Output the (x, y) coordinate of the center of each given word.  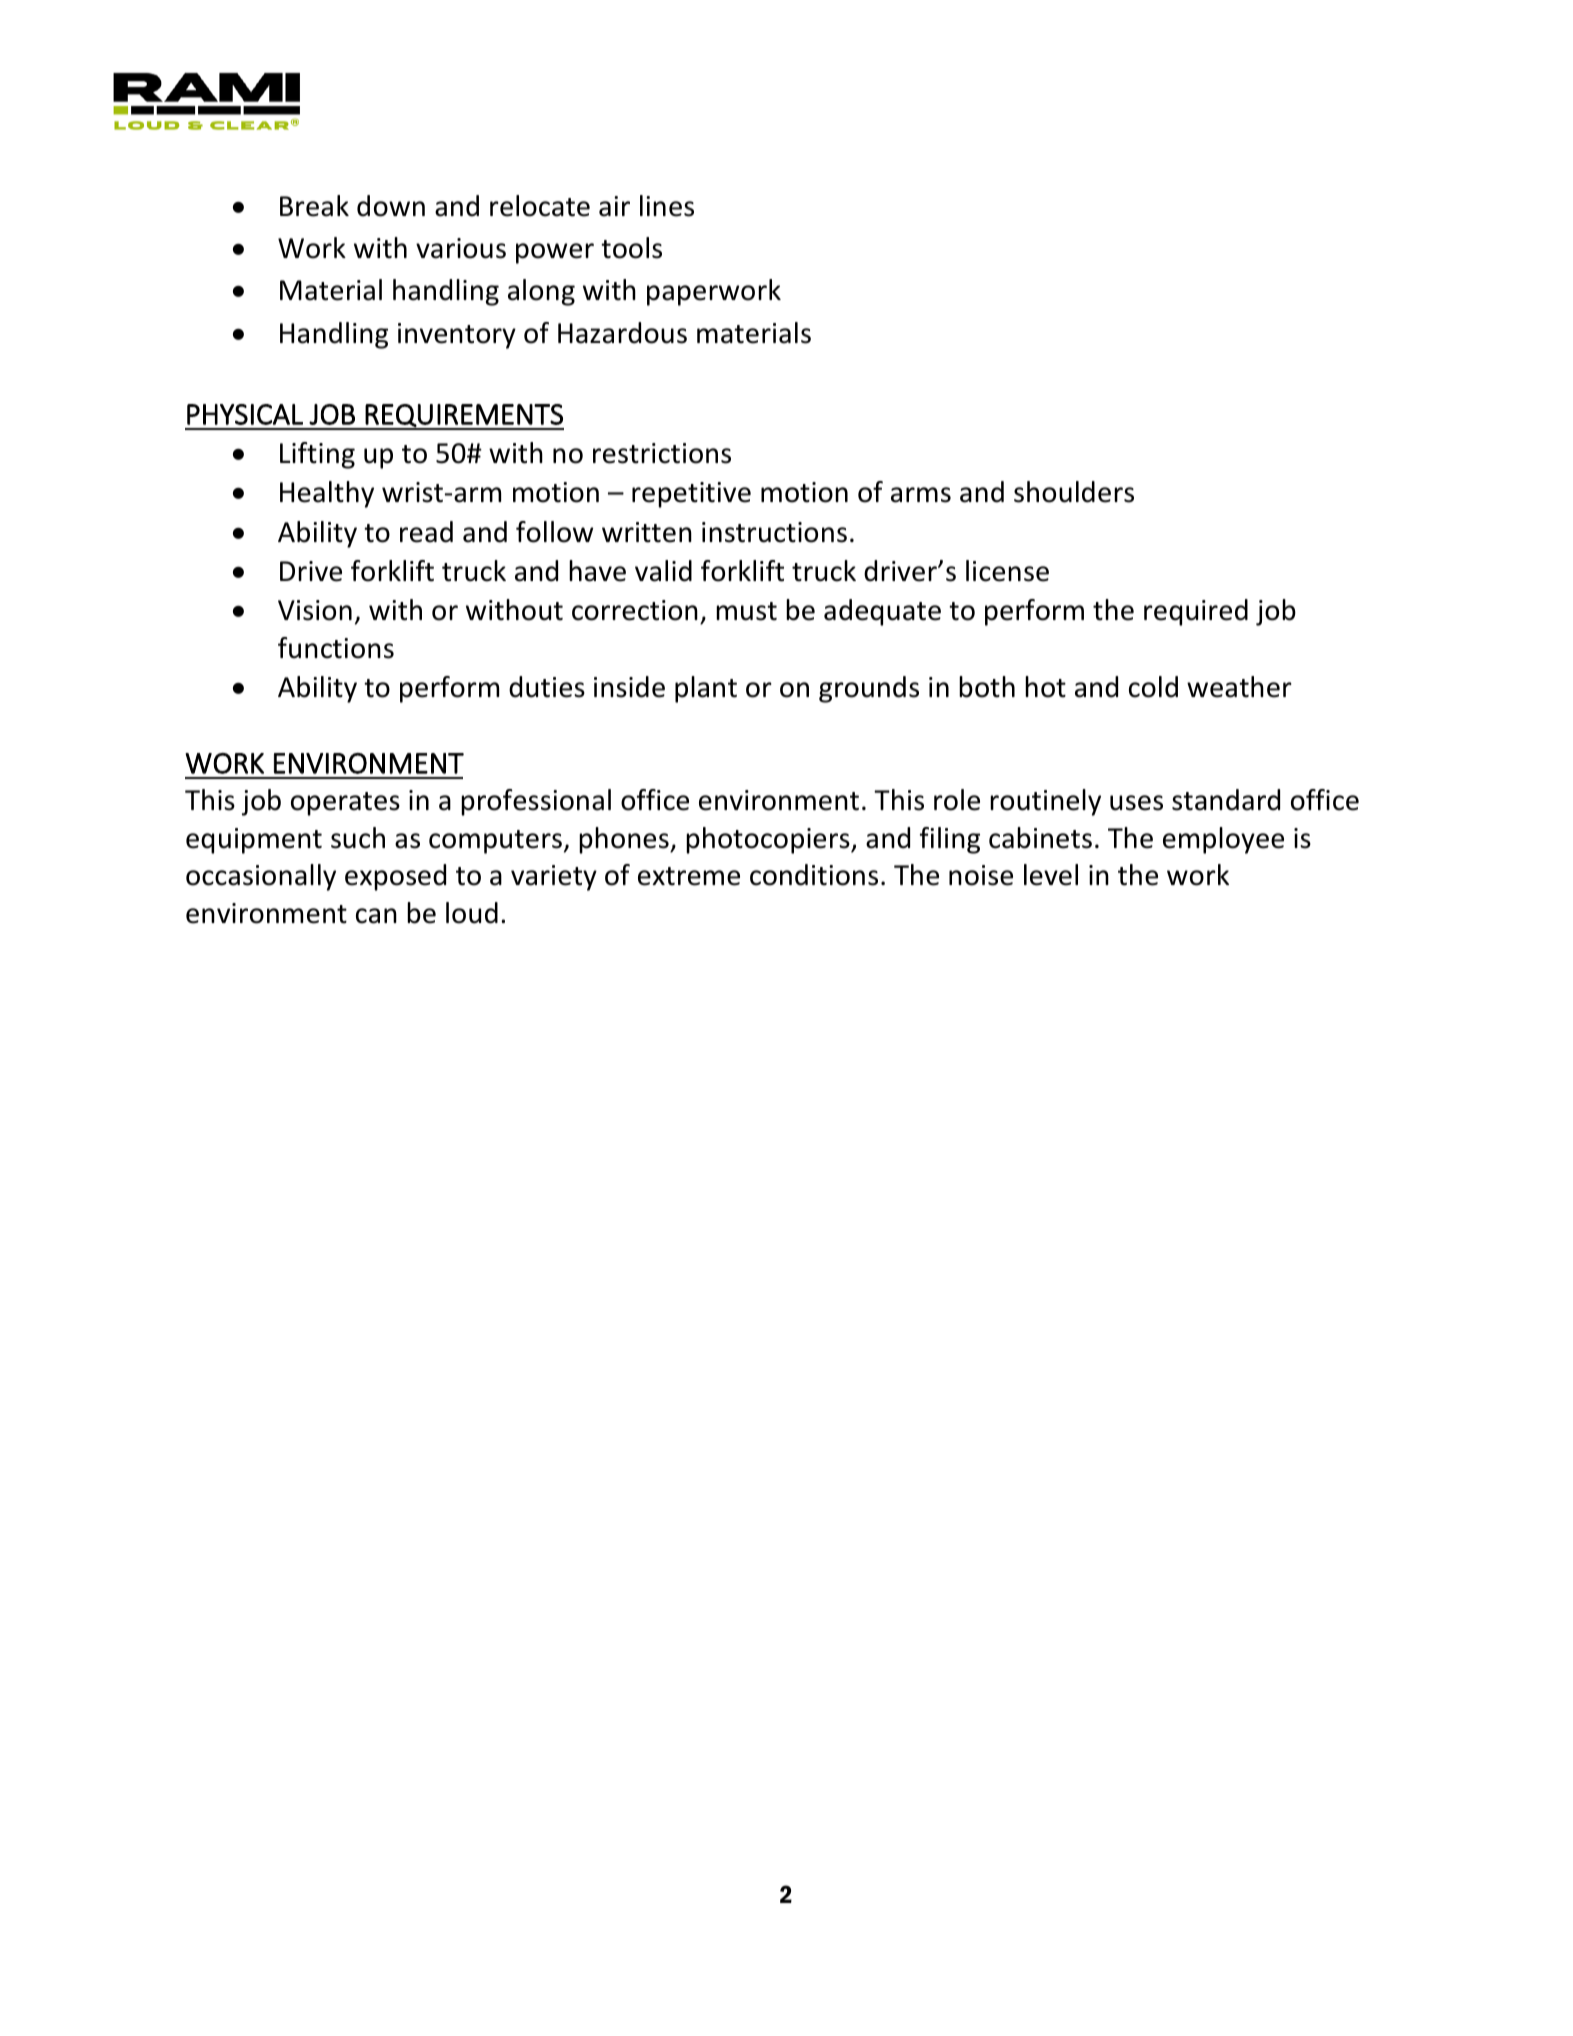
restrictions (662, 453)
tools (631, 248)
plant (706, 689)
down (391, 206)
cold (1153, 687)
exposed (395, 877)
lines (667, 206)
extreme (689, 876)
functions (336, 648)
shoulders (1074, 492)
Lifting (317, 455)
